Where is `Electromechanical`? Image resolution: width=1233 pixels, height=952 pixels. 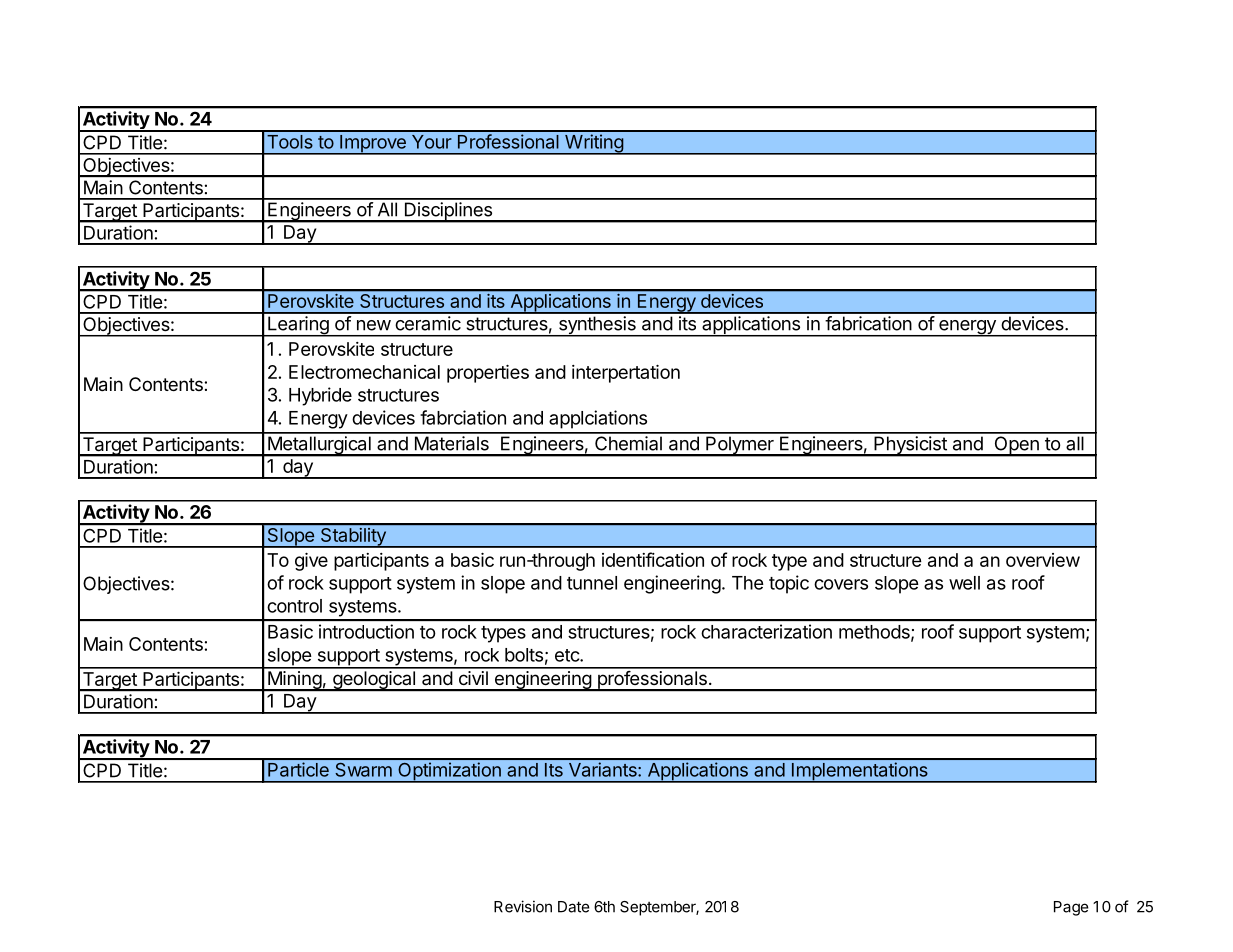
Electromechanical is located at coordinates (364, 372).
